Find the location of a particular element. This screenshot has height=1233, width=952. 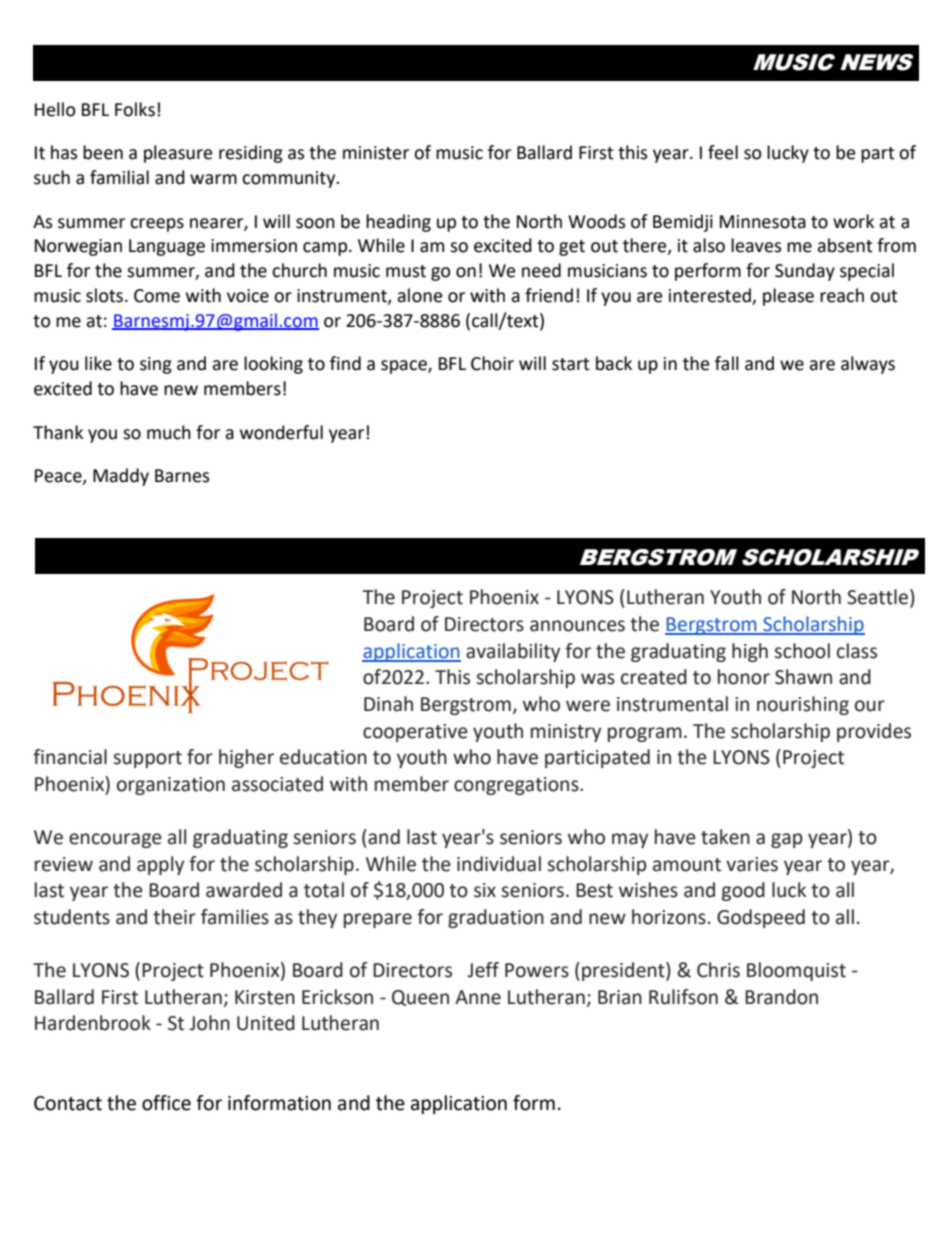

pleasure is located at coordinates (178, 154).
